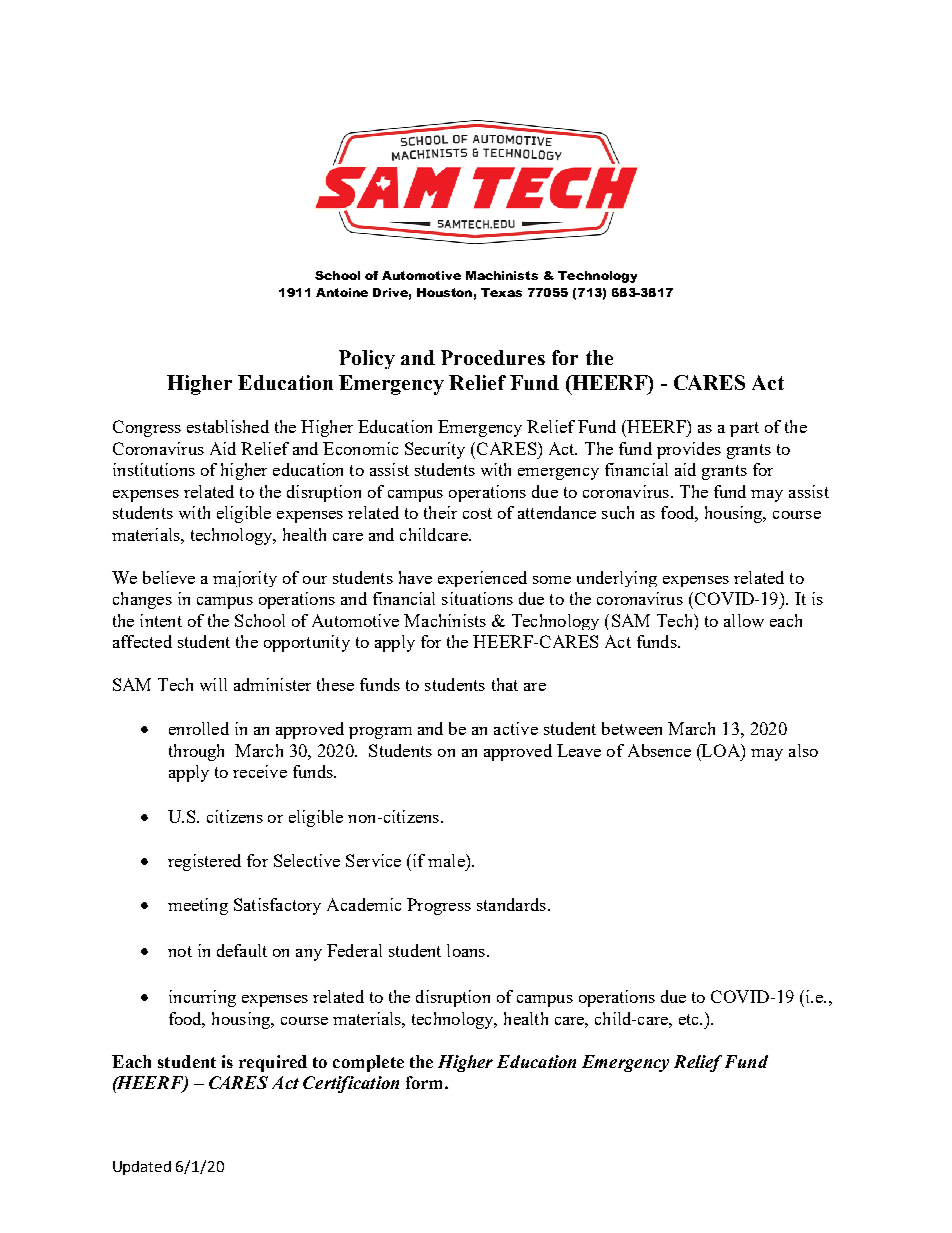 This document has width=952, height=1233. What do you see at coordinates (501, 292) in the document?
I see `Texas` at bounding box center [501, 292].
